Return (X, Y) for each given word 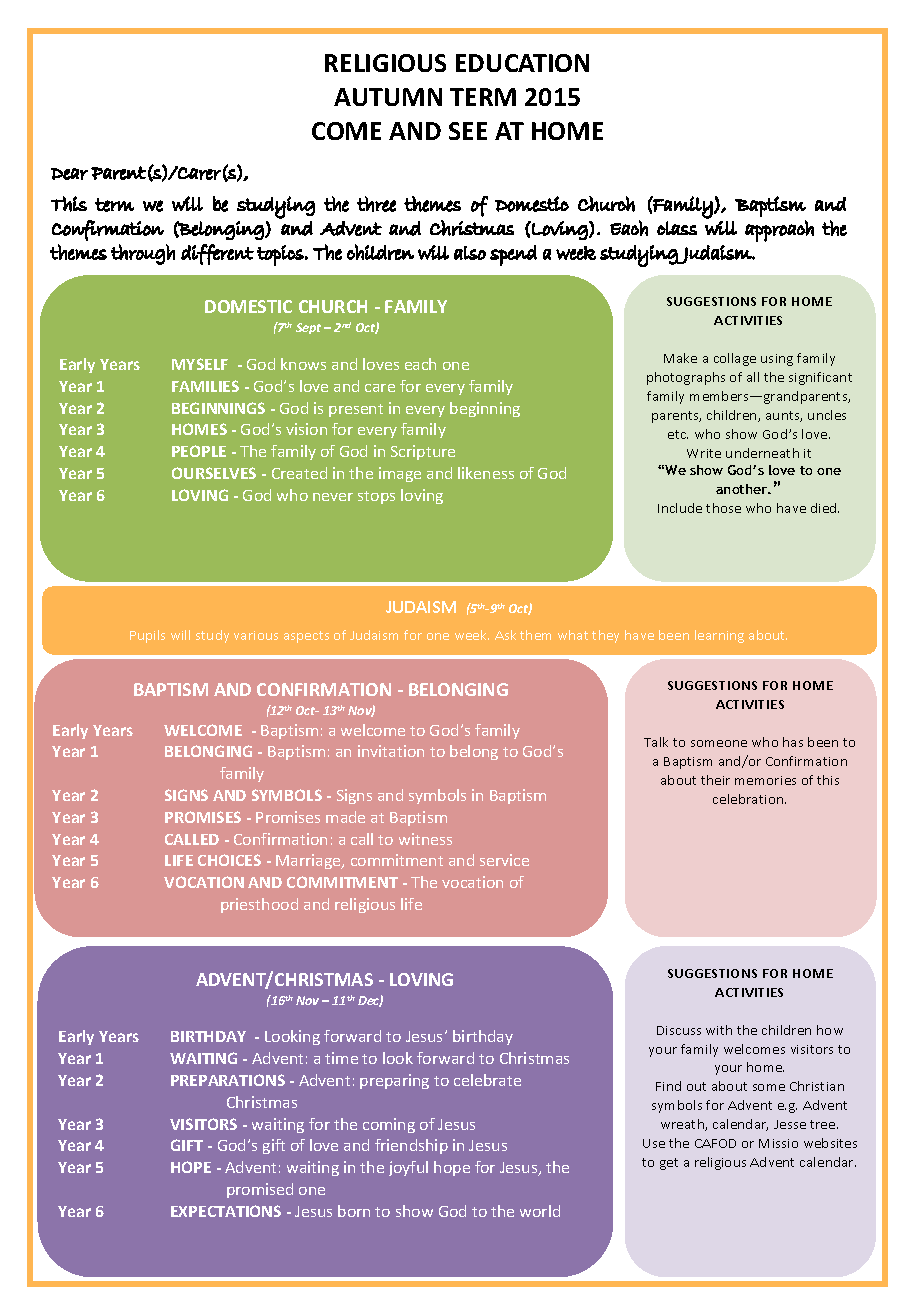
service (504, 860)
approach (779, 231)
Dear (69, 174)
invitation (391, 751)
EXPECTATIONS (226, 1211)
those (723, 508)
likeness (486, 473)
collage (735, 359)
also (470, 253)
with (719, 1030)
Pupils (147, 636)
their (715, 780)
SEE (468, 131)
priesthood (259, 905)
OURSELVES (214, 473)
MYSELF (200, 364)
